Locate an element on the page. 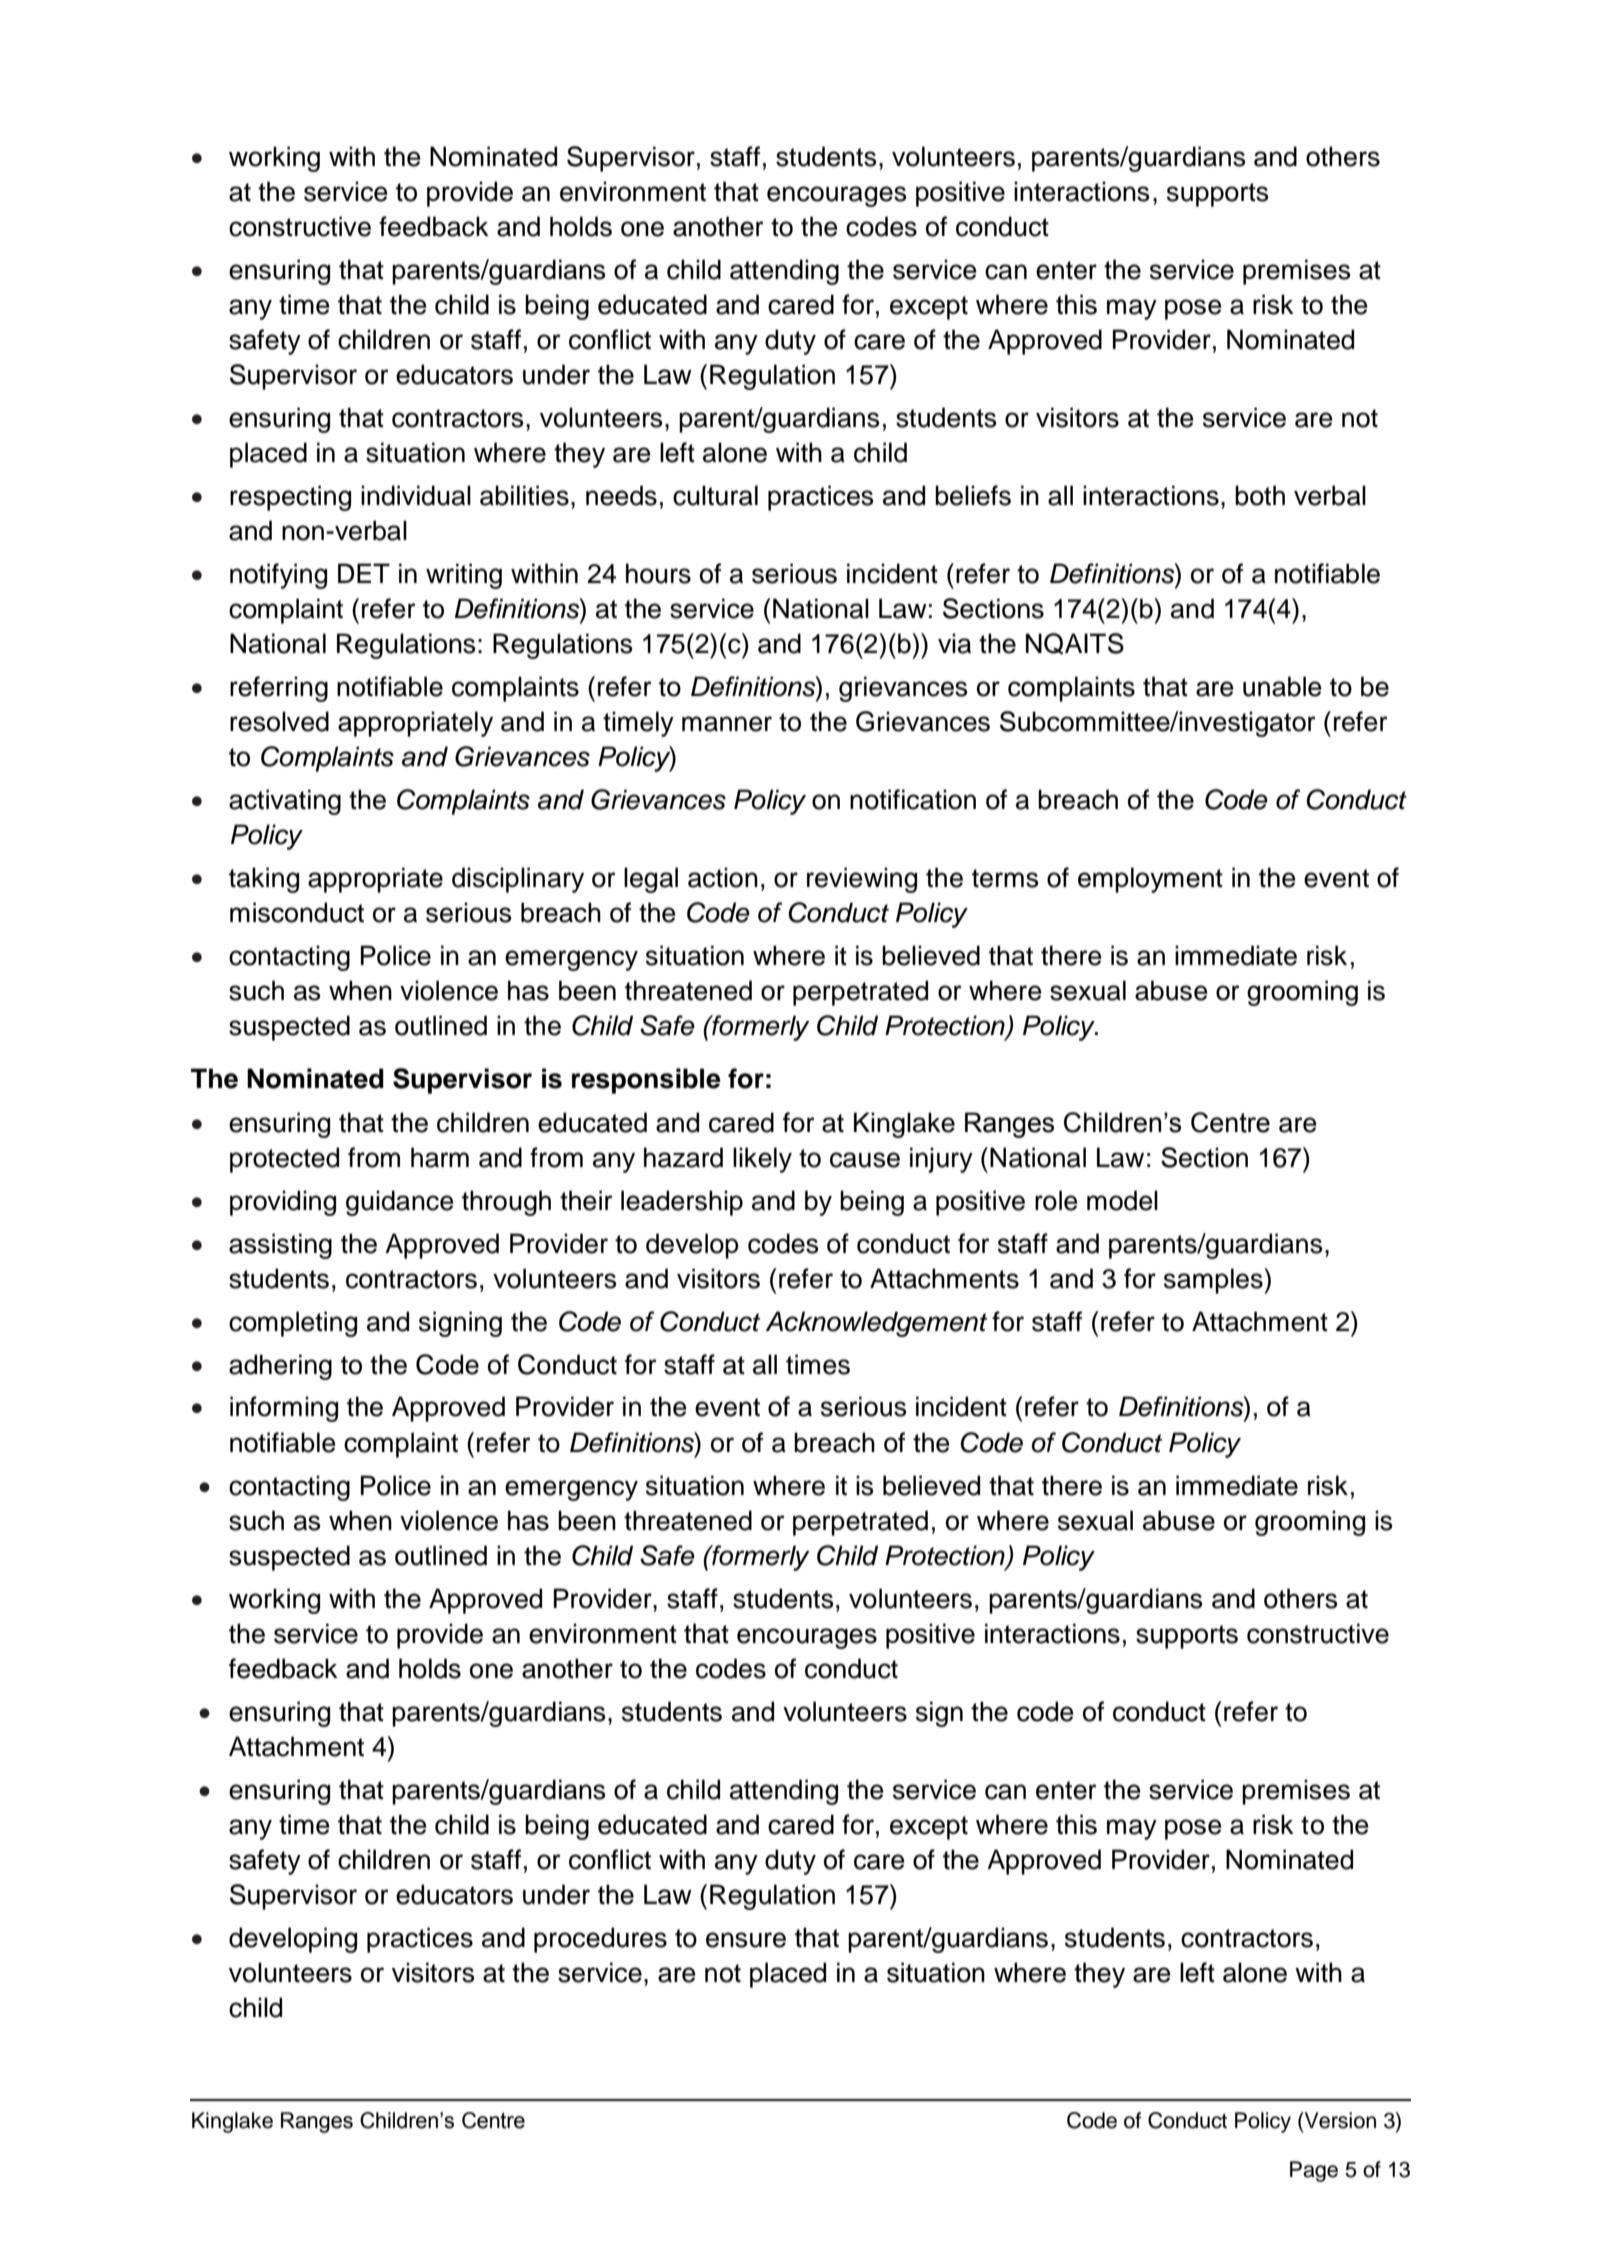 This document has width=1601, height=2264. DET is located at coordinates (364, 573).
